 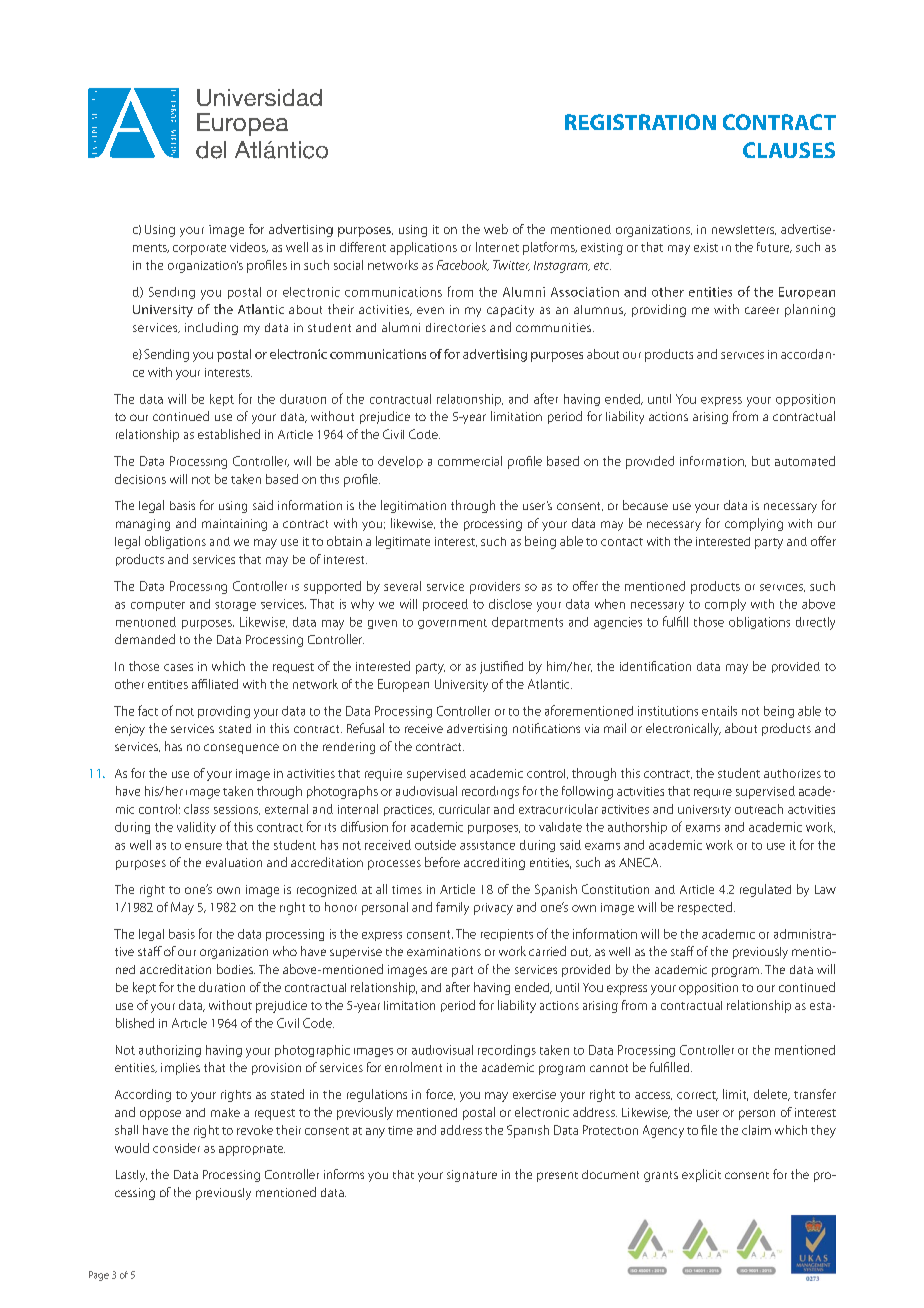 What do you see at coordinates (249, 247) in the page?
I see `videos` at bounding box center [249, 247].
